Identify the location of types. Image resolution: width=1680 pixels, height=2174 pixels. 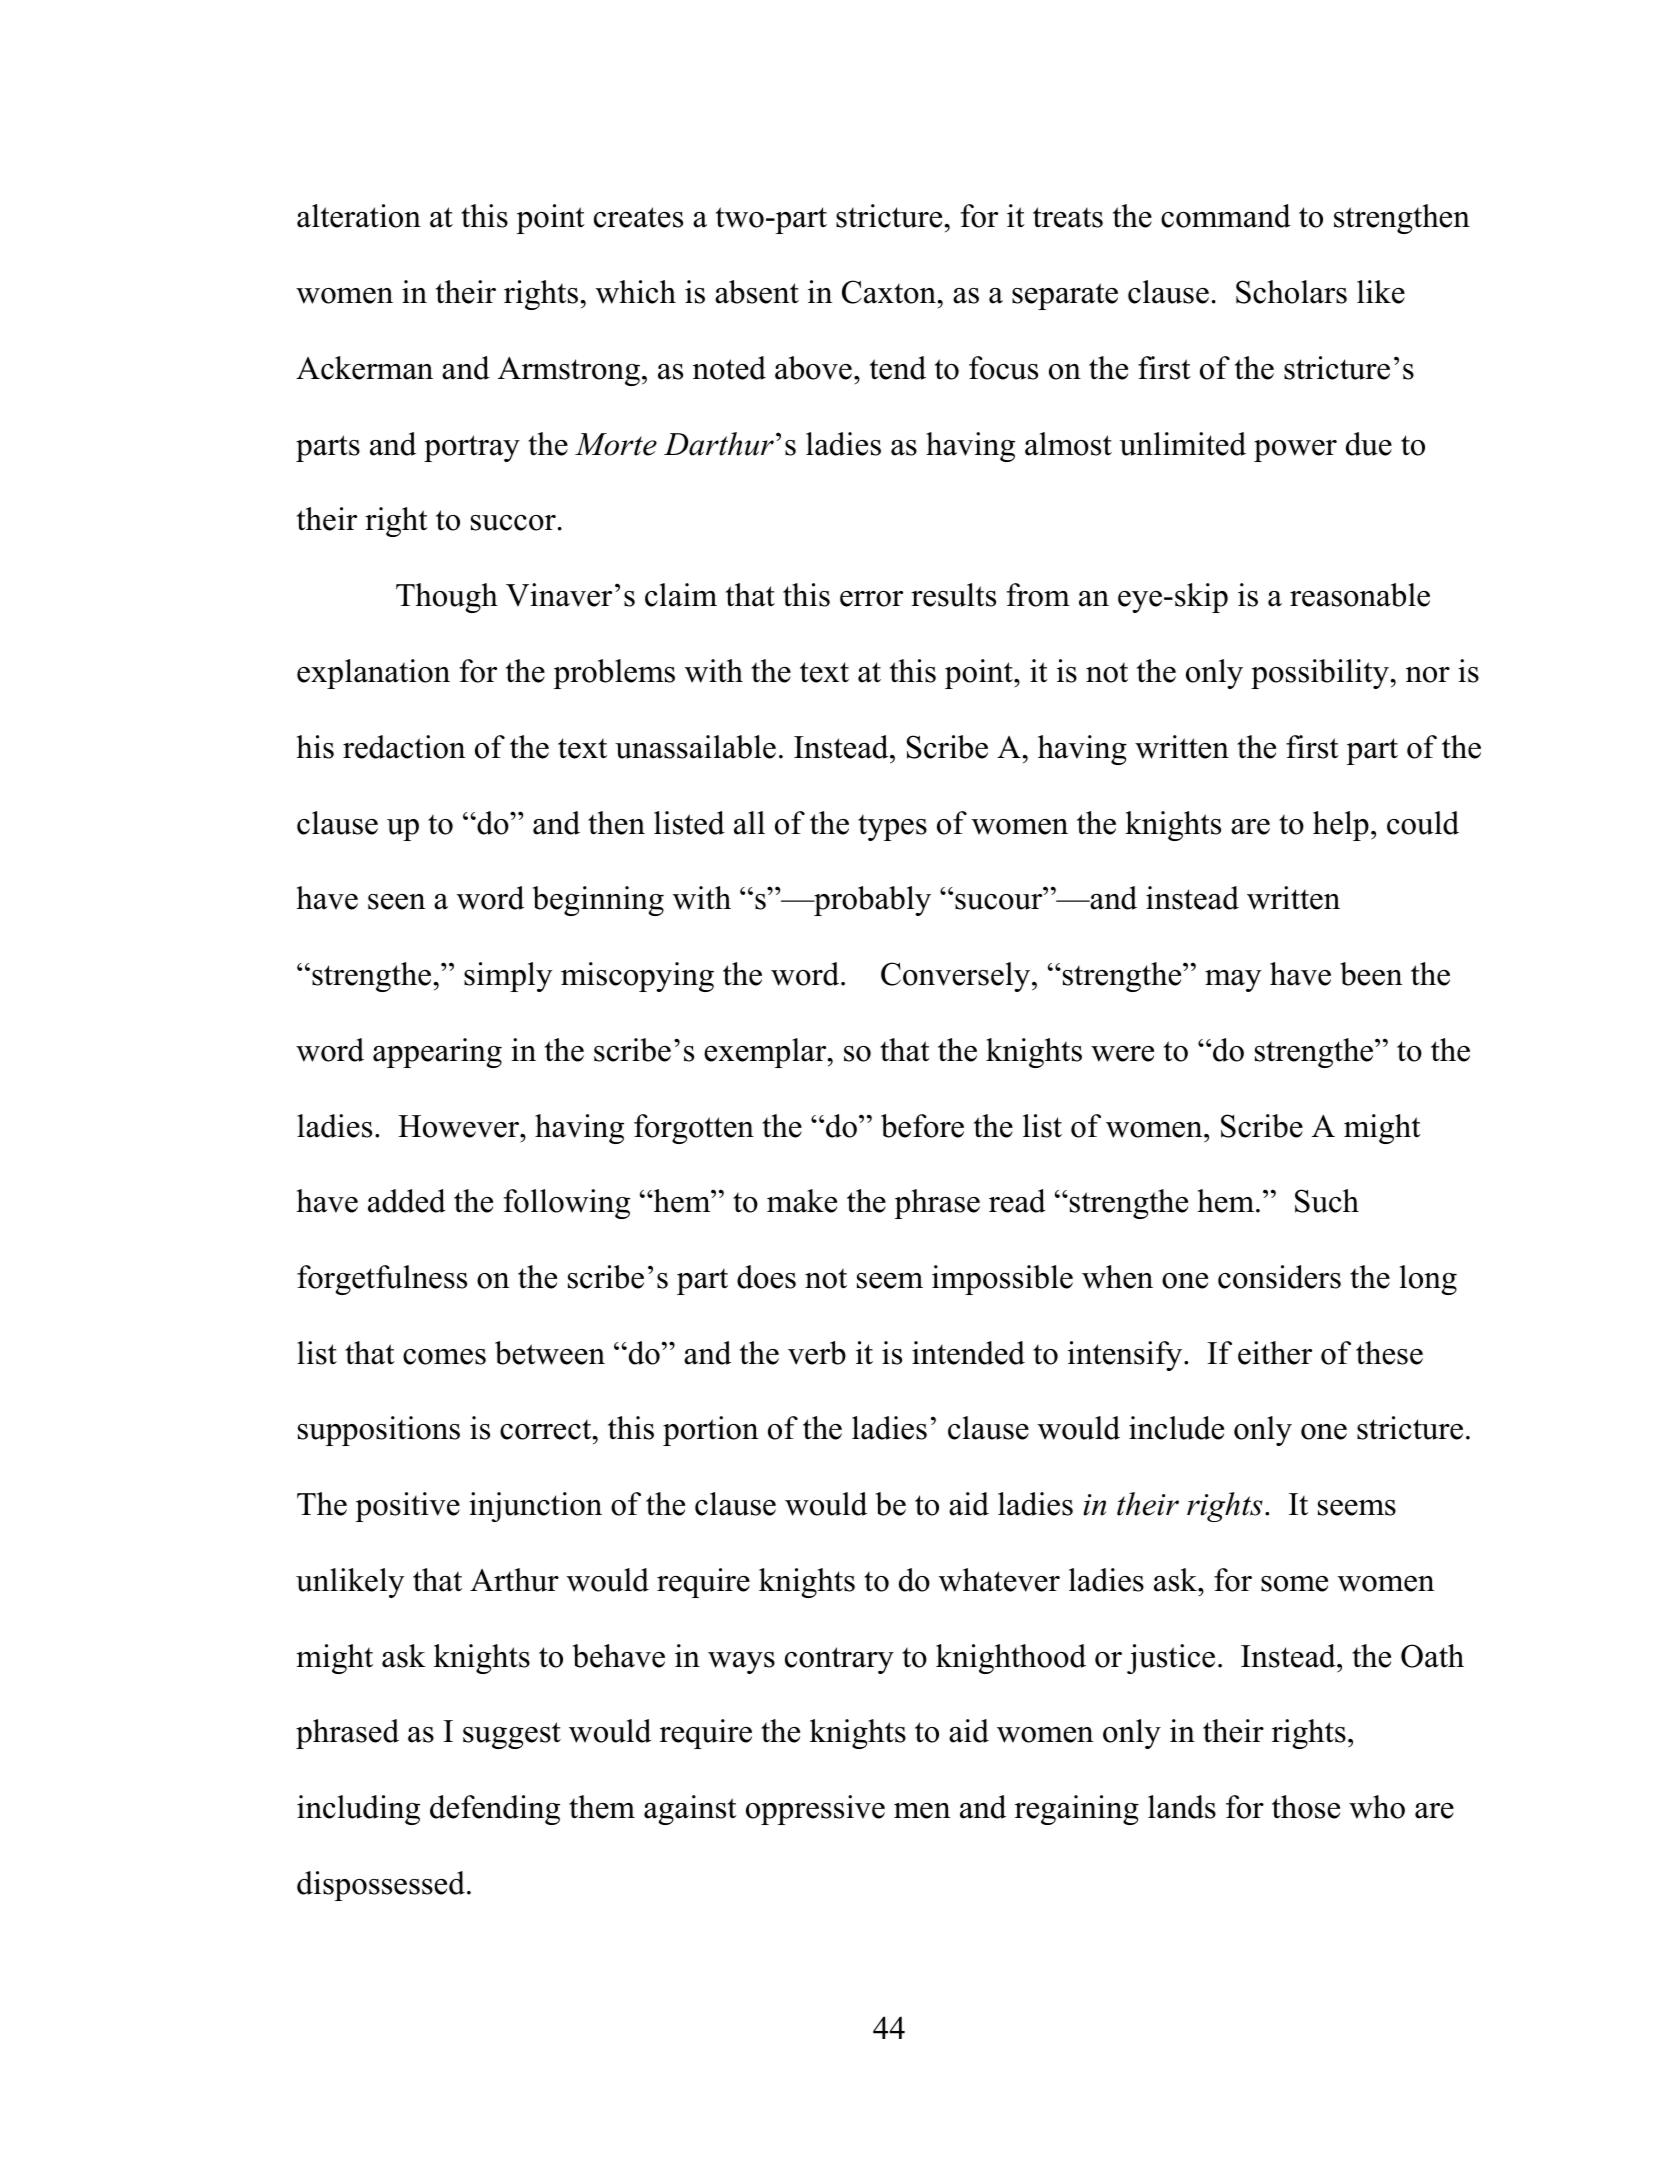
(892, 828).
